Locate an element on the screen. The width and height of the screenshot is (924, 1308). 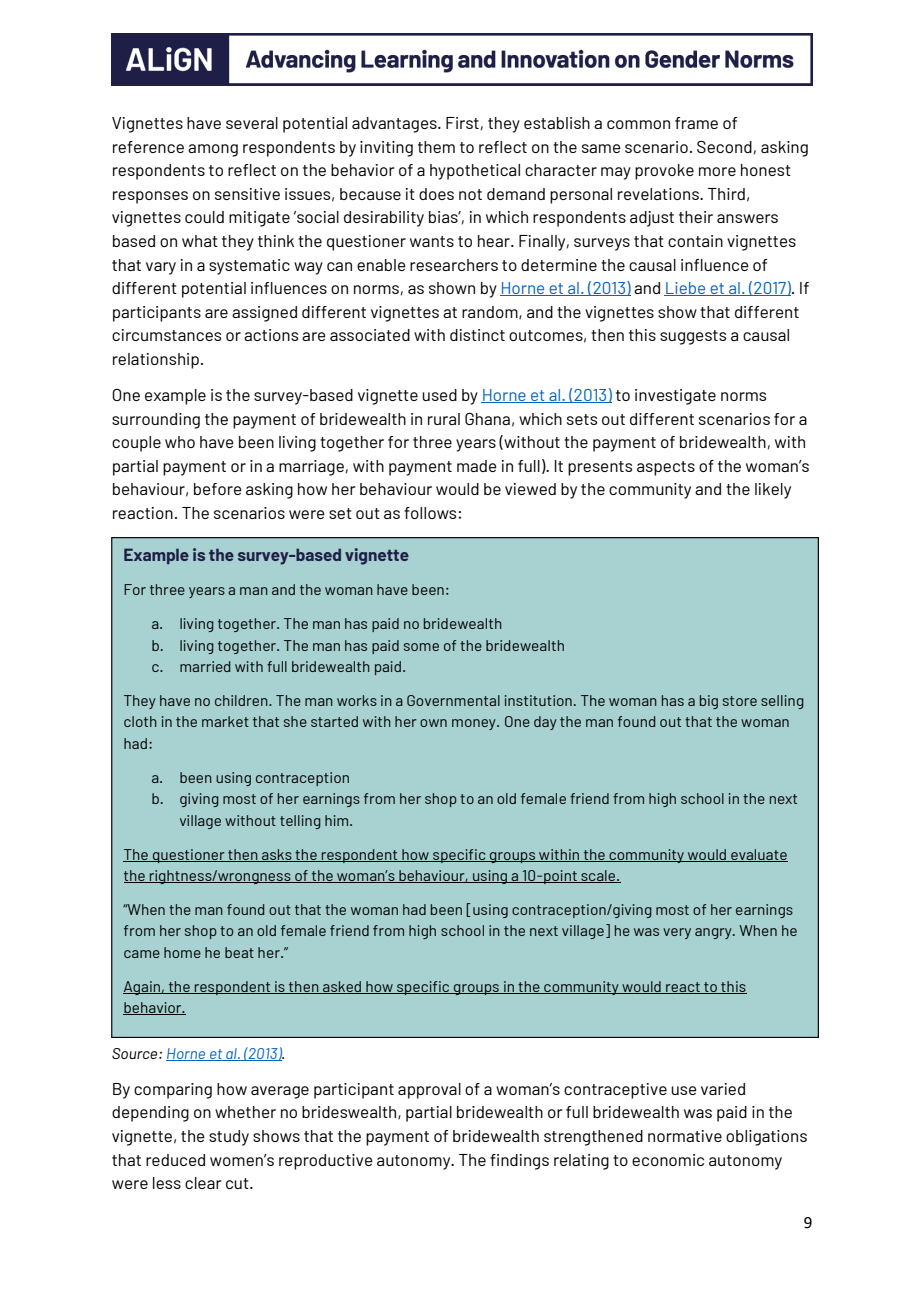
circumstances is located at coordinates (166, 335).
